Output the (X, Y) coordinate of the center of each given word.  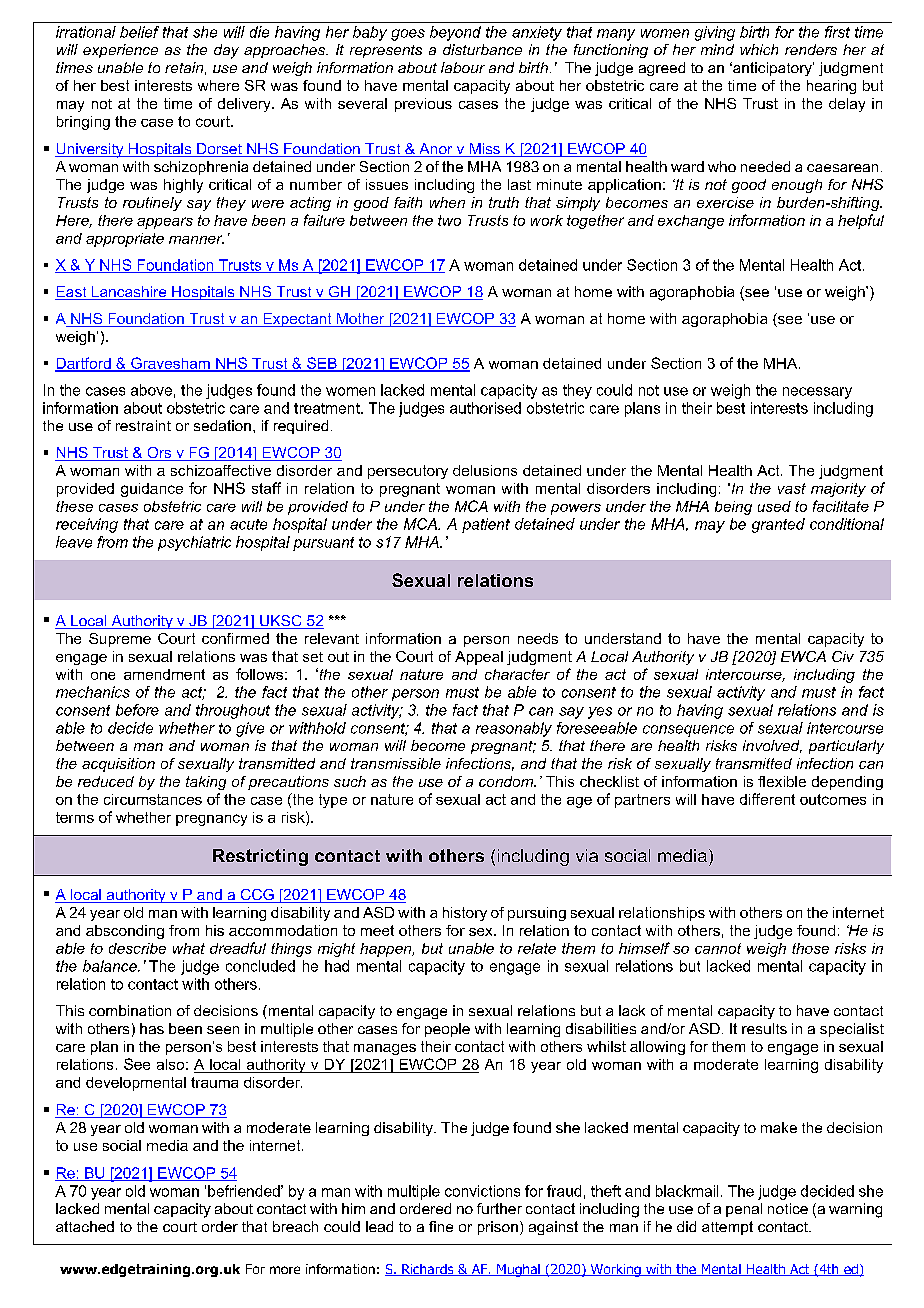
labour (463, 67)
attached (85, 1226)
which (759, 49)
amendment (164, 674)
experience (120, 51)
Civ (843, 656)
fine (441, 1226)
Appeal (479, 658)
